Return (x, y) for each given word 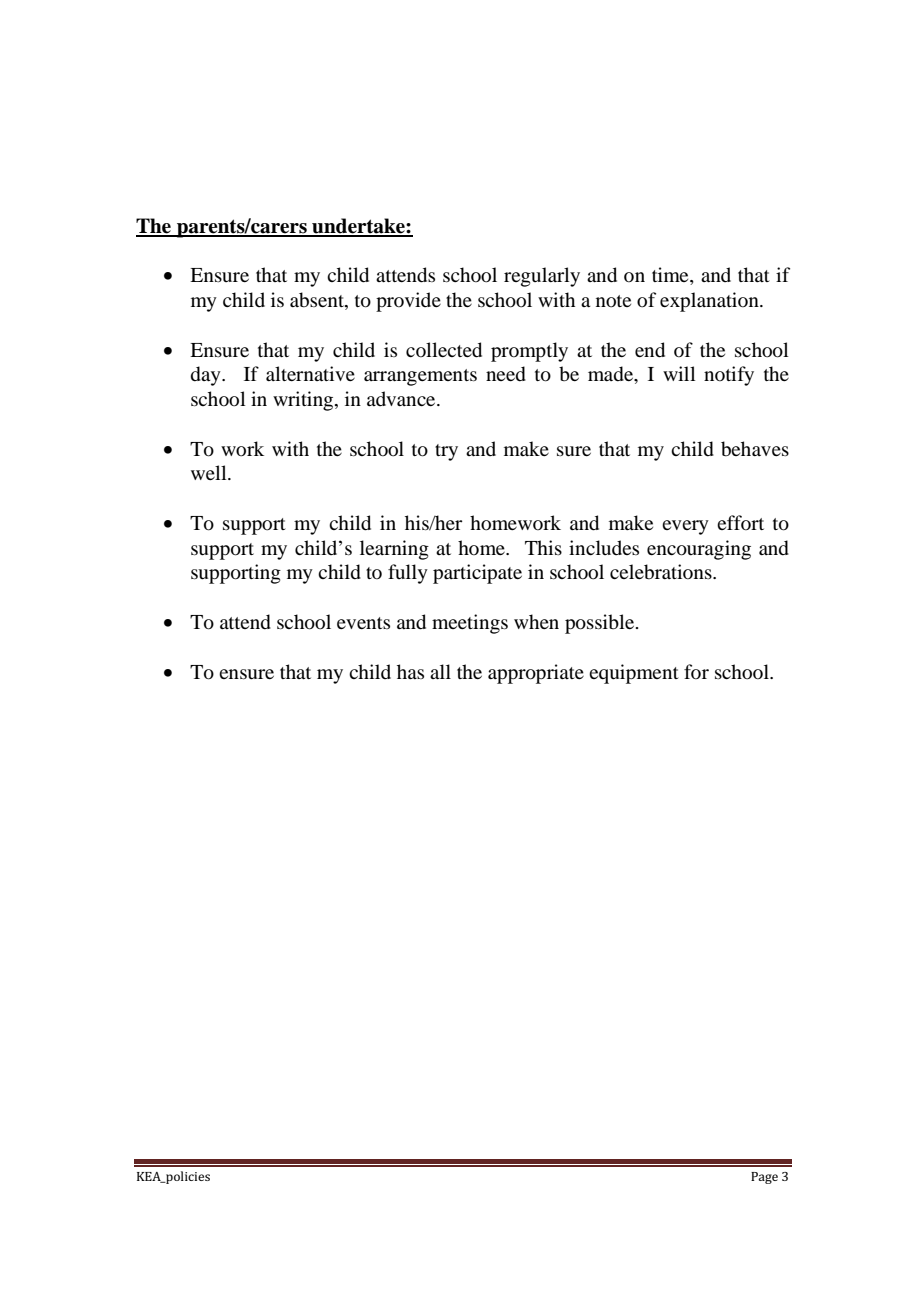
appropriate (536, 674)
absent (318, 300)
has (410, 671)
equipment (634, 674)
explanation (710, 302)
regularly (542, 277)
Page (764, 1178)
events (363, 623)
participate (477, 574)
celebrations (662, 572)
